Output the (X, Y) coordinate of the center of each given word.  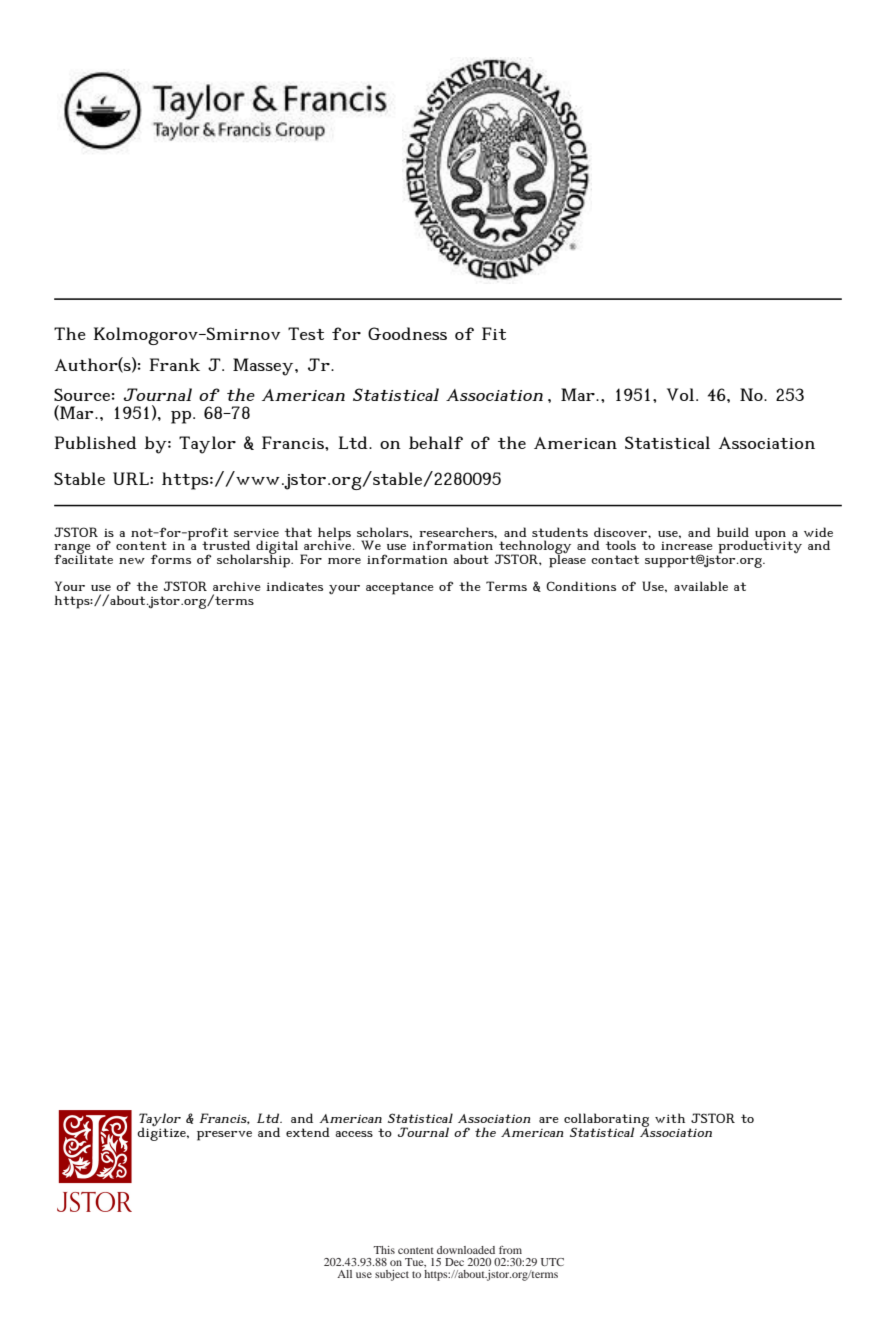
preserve (224, 1136)
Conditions (581, 586)
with (670, 1118)
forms (171, 559)
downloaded (466, 1250)
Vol (682, 394)
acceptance (400, 588)
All (344, 1274)
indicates (294, 586)
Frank (174, 364)
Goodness (407, 333)
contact (615, 559)
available (701, 586)
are (549, 1120)
